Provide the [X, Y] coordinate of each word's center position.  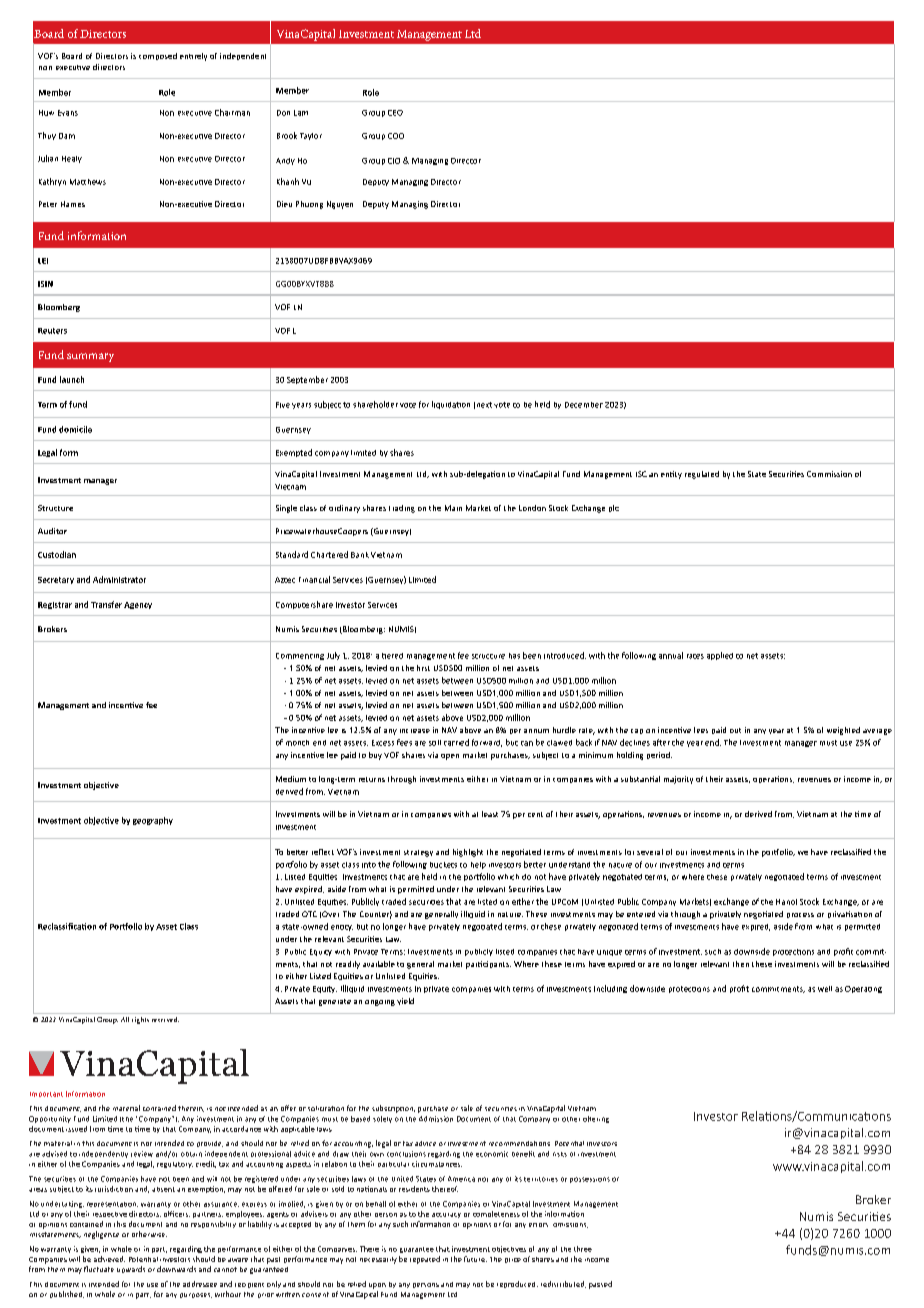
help [478, 865]
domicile [75, 429]
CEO [395, 113]
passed [600, 1285]
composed [158, 56]
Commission [829, 474]
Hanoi [786, 902]
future [475, 1259]
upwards [131, 1269]
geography [153, 821]
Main [453, 508]
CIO [394, 161]
